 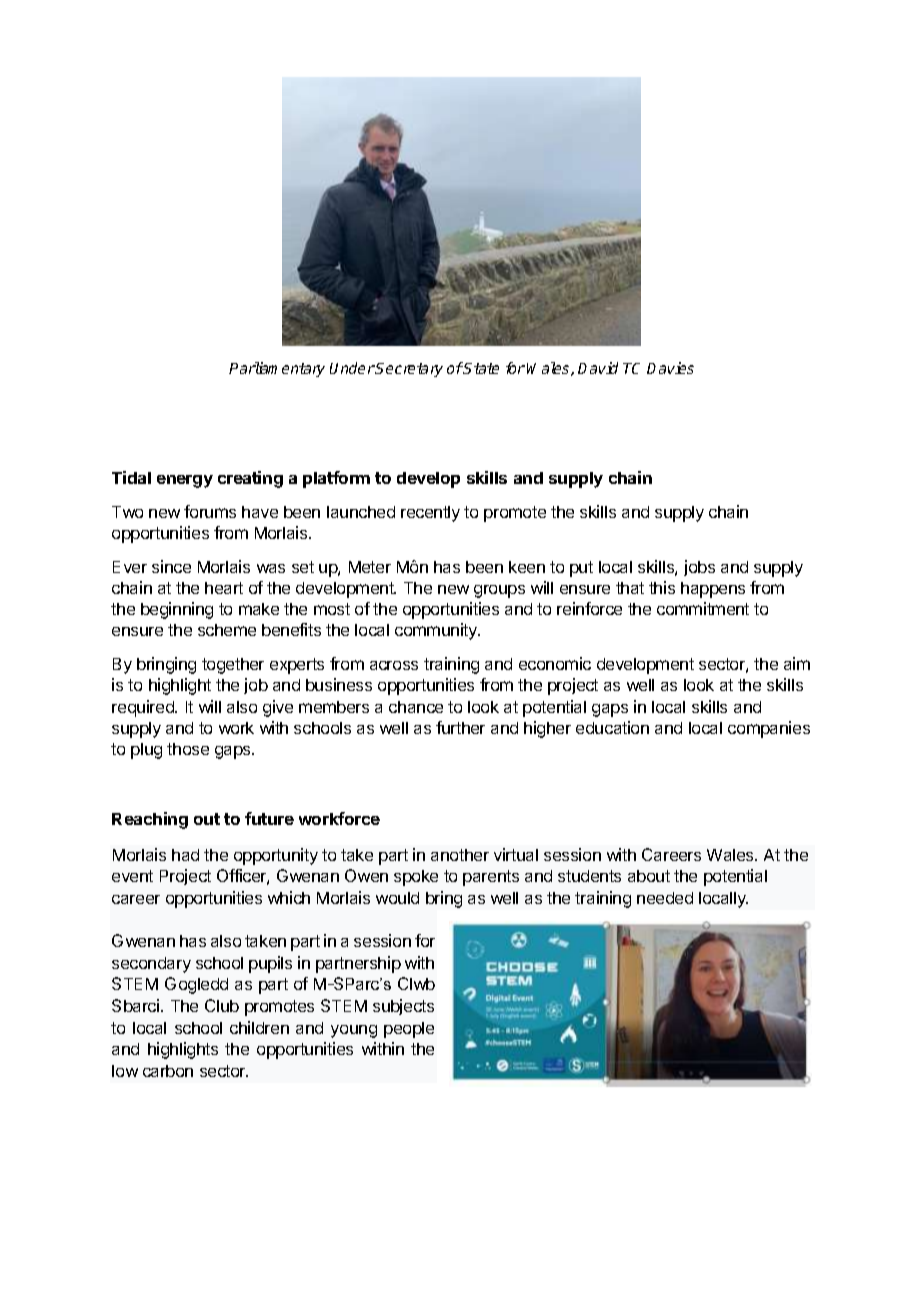 I want to click on Parliamentary, so click(x=277, y=369).
